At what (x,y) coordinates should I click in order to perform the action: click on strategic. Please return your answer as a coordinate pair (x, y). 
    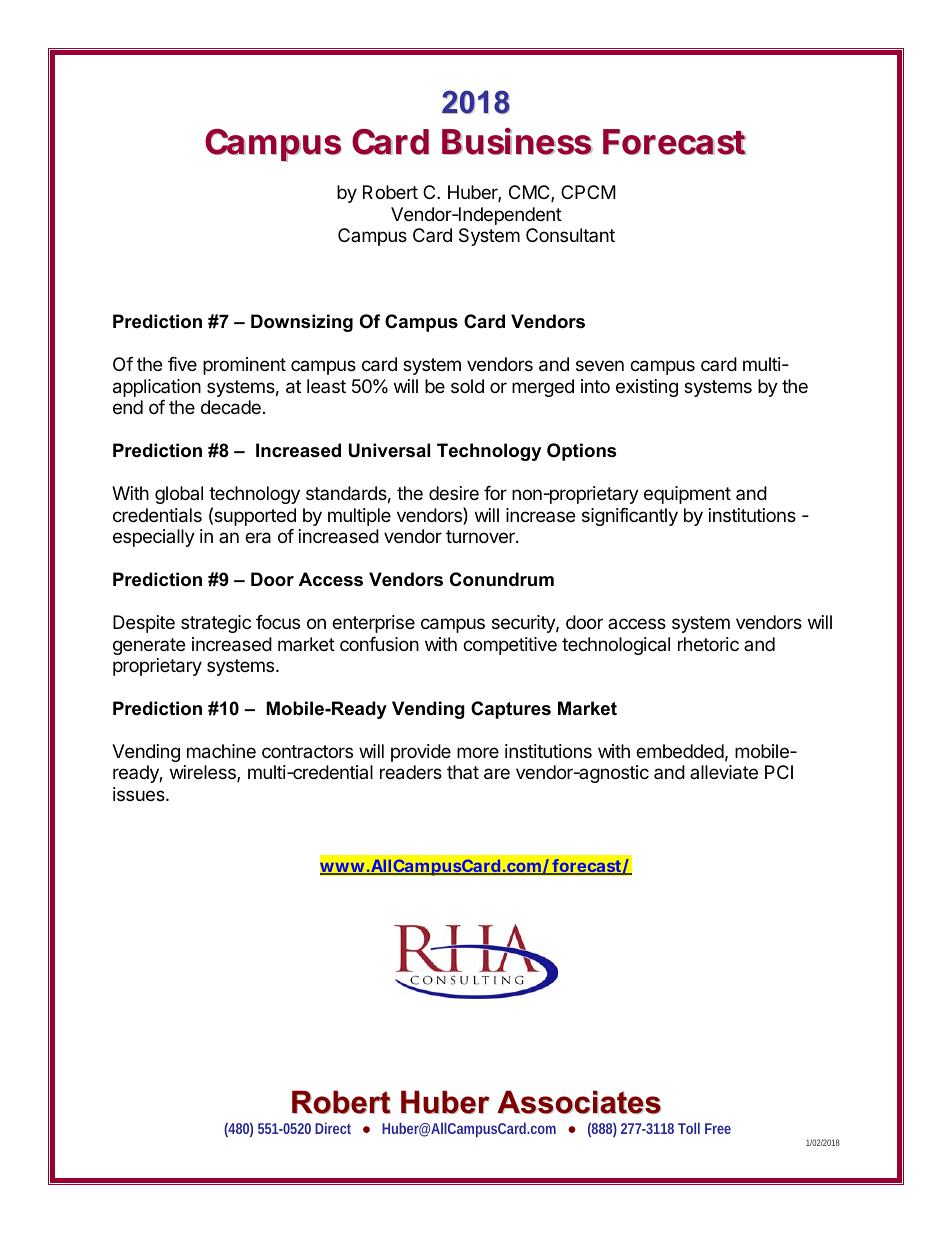
    Looking at the image, I should click on (216, 624).
